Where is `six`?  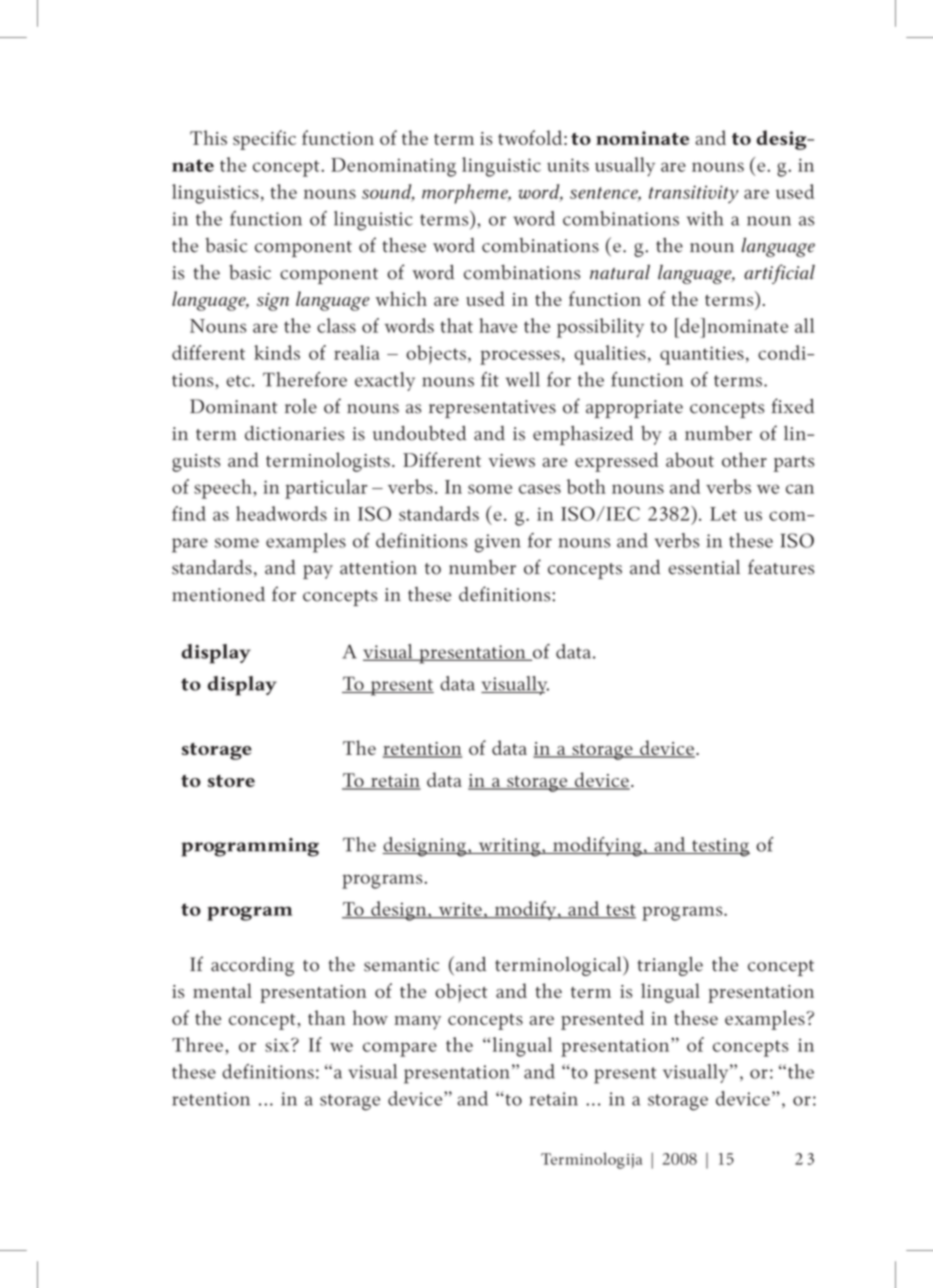
six is located at coordinates (278, 1045).
